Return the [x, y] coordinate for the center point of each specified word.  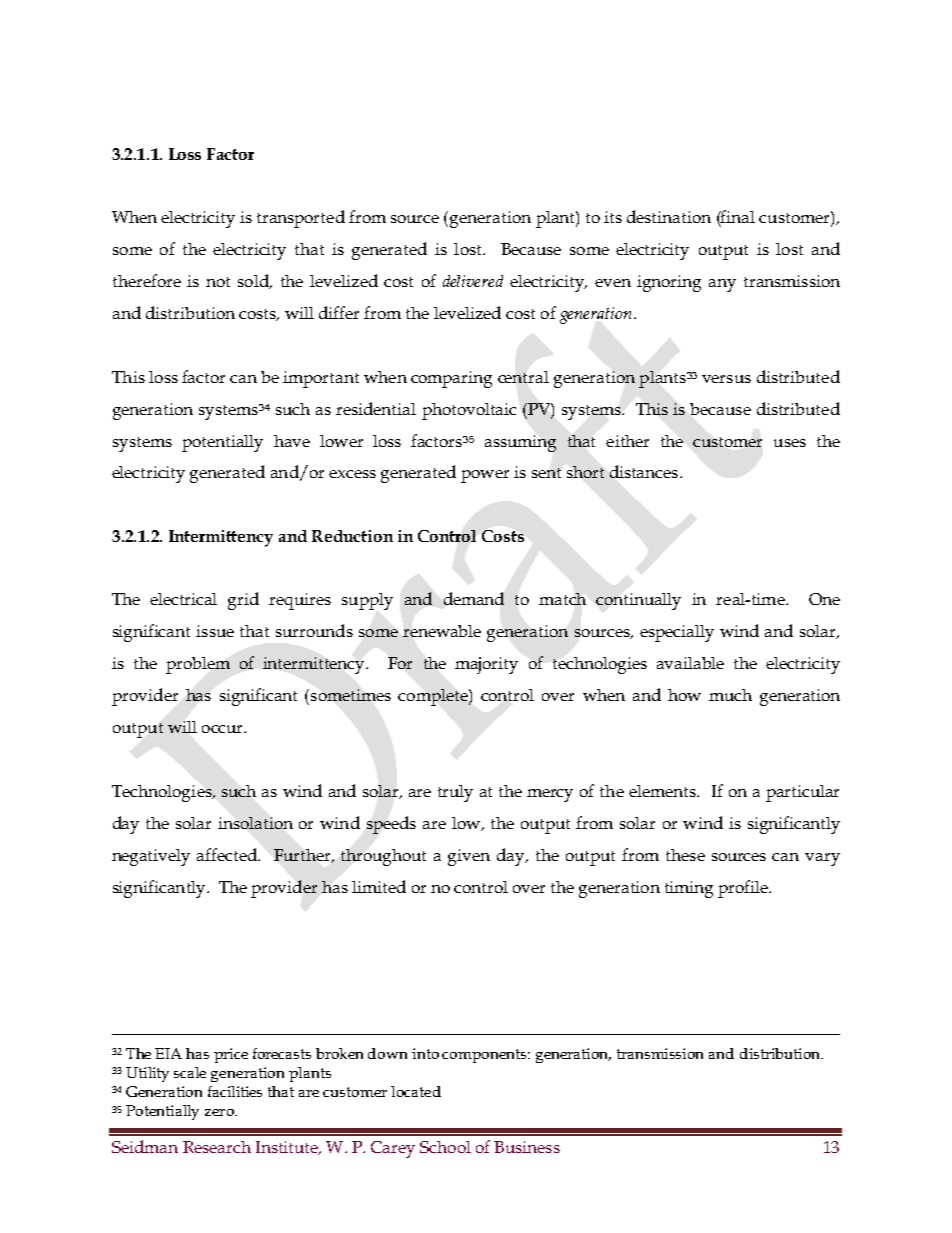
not [218, 282]
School [445, 1147]
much [730, 695]
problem [198, 665]
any [722, 285]
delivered [473, 281]
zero [220, 1112]
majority [486, 665]
